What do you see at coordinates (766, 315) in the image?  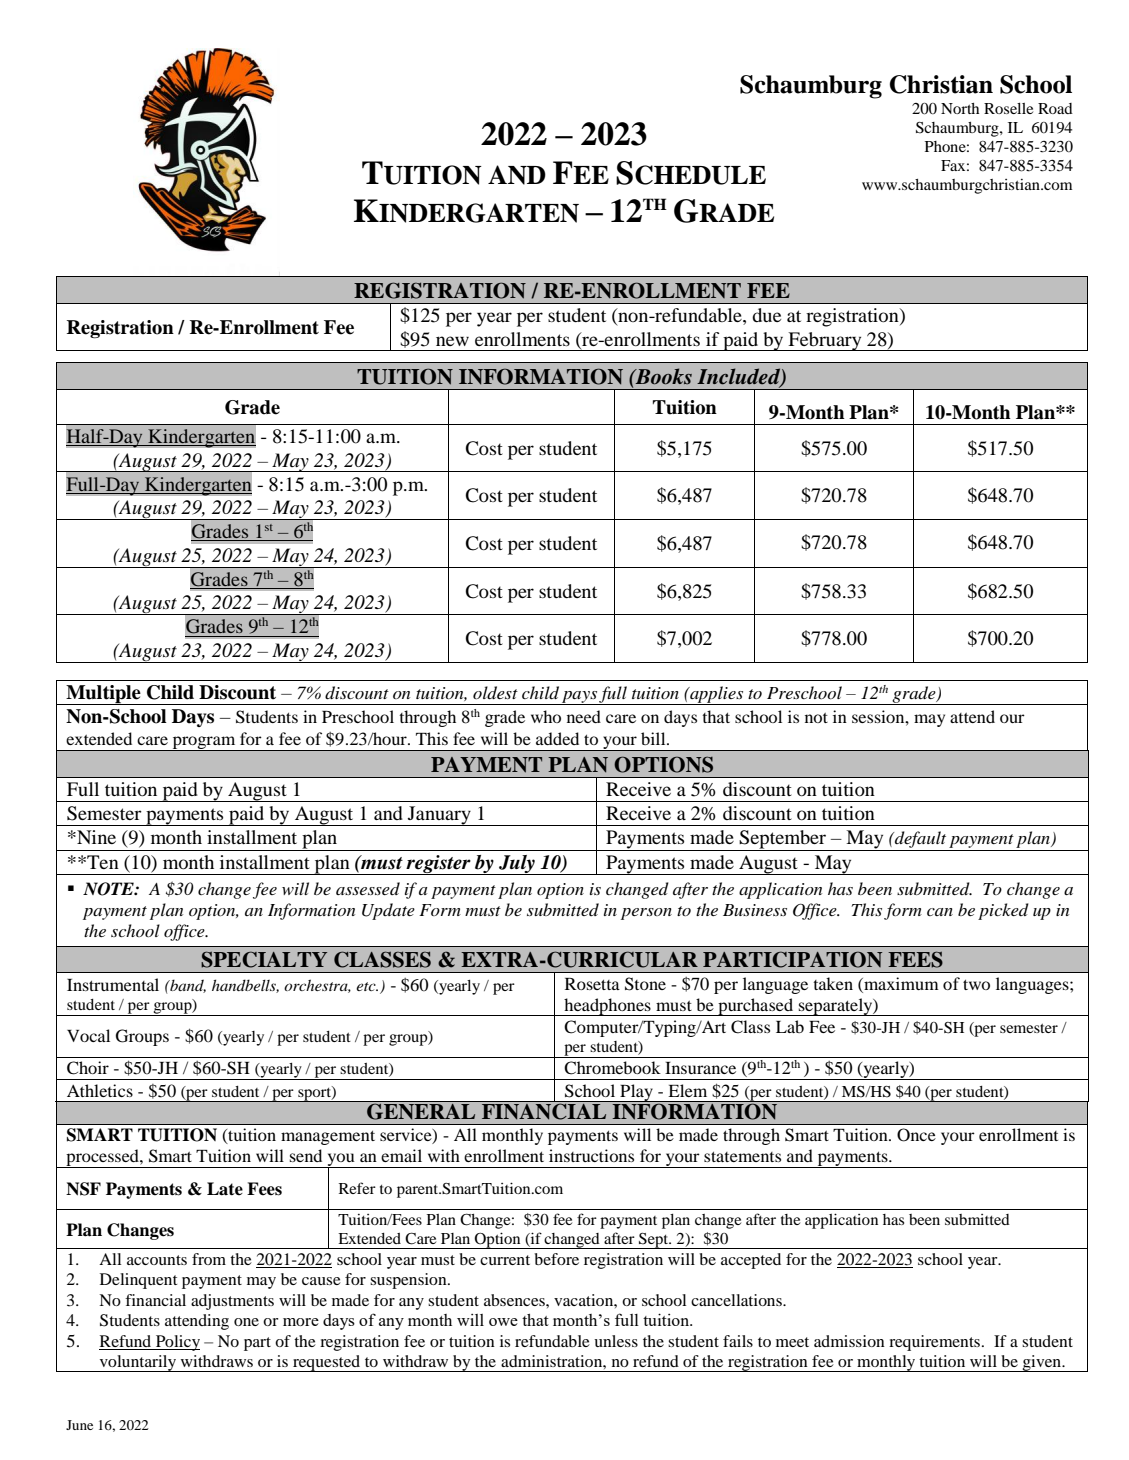 I see `due` at bounding box center [766, 315].
